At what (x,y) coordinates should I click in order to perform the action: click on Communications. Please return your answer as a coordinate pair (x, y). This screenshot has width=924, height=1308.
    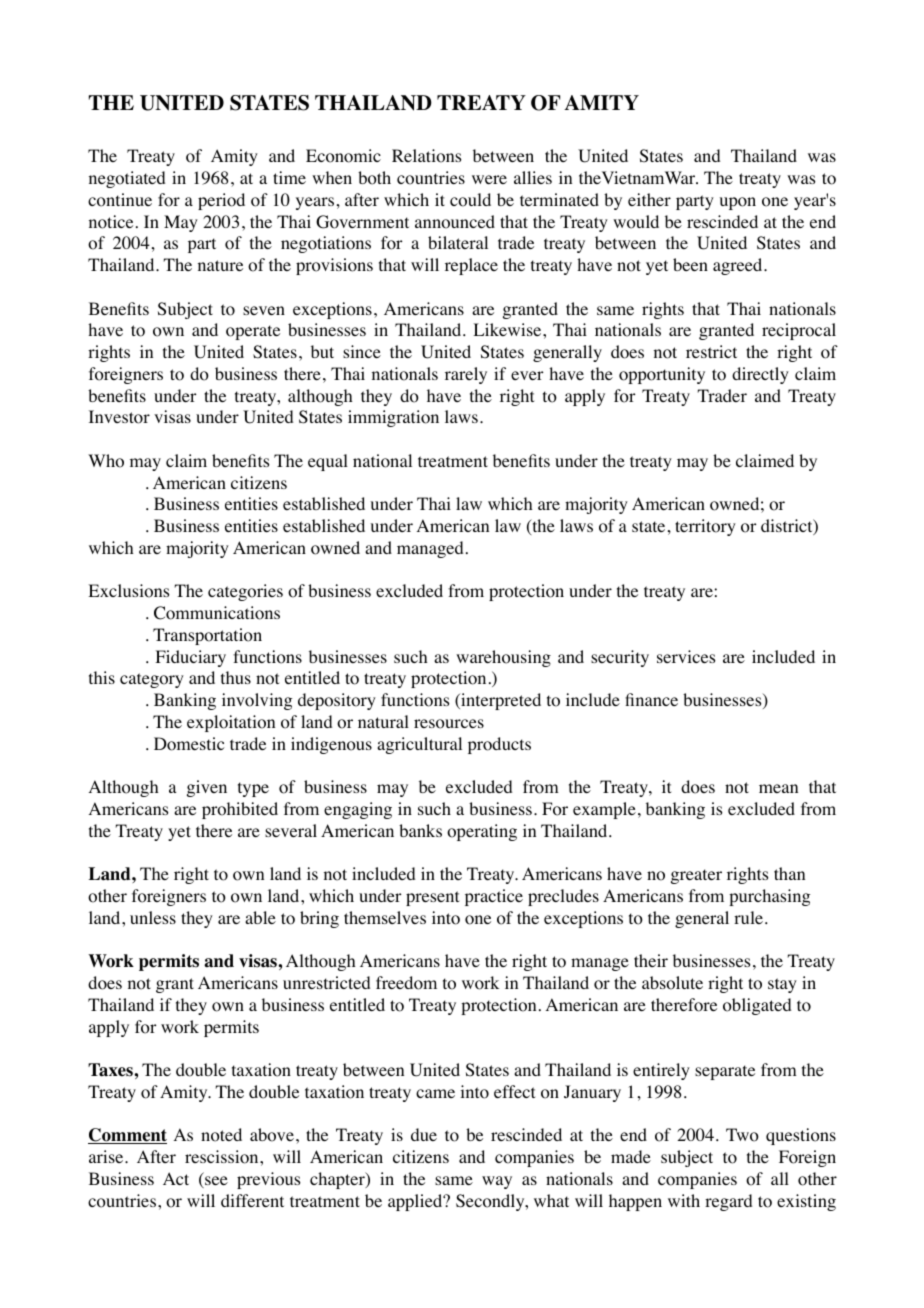
    Looking at the image, I should click on (217, 613).
